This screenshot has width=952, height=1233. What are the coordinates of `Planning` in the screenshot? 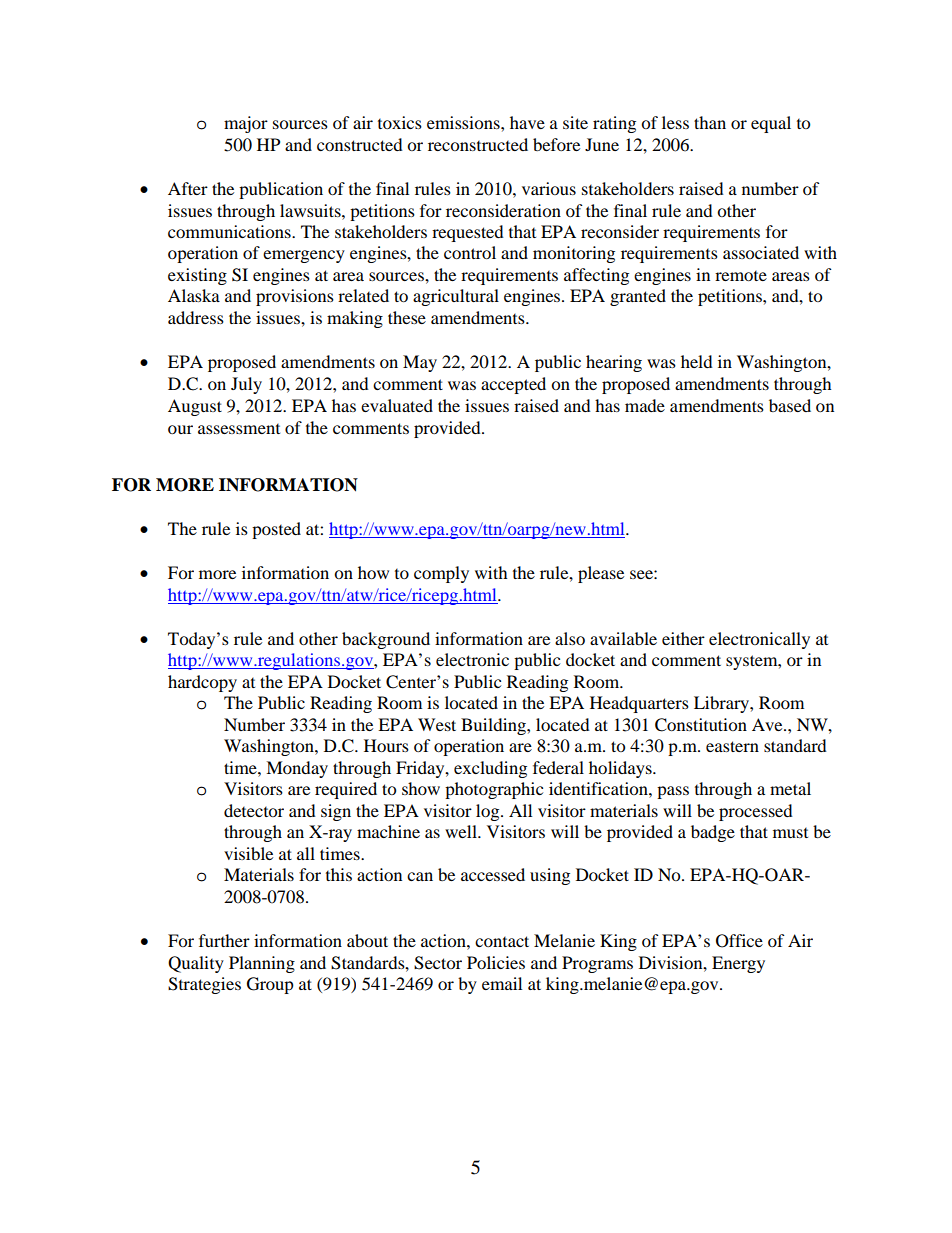 It's located at (262, 964).
